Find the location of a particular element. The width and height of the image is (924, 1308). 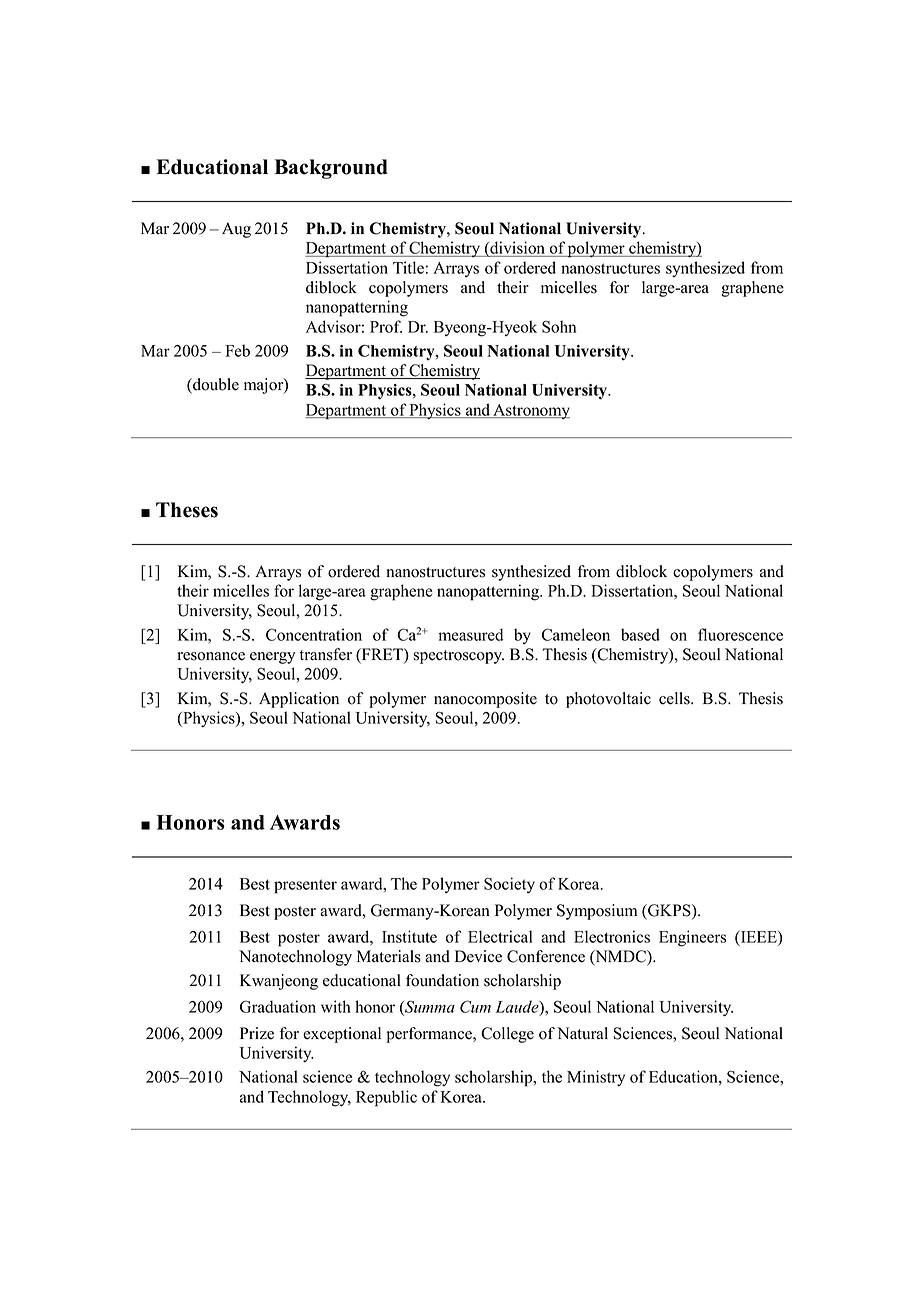

Prize is located at coordinates (257, 1033).
